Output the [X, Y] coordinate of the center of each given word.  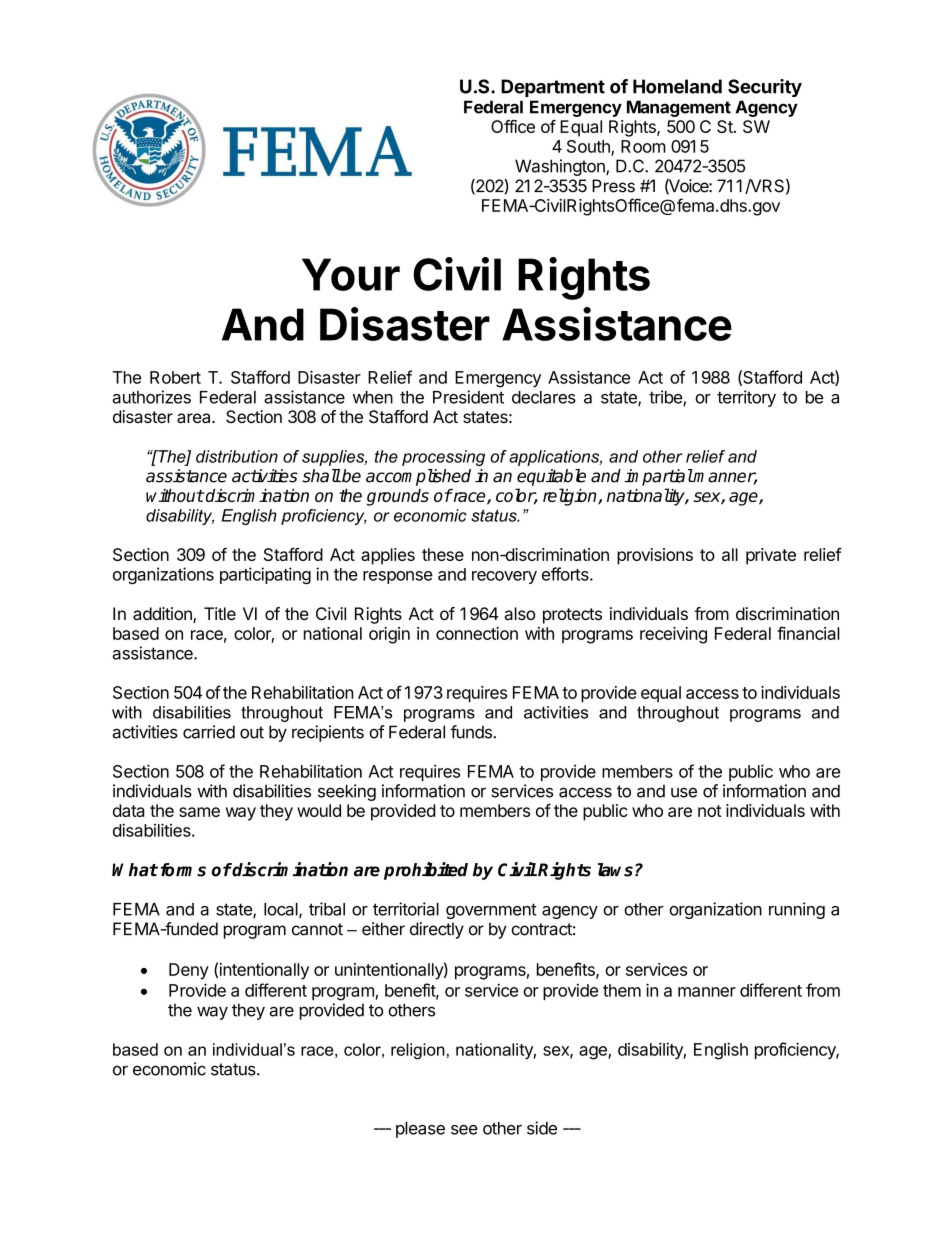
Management [679, 108]
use [684, 792]
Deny [189, 971]
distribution [237, 456]
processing [443, 458]
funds [472, 732]
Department [553, 88]
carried [209, 732]
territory [746, 398]
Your [351, 274]
